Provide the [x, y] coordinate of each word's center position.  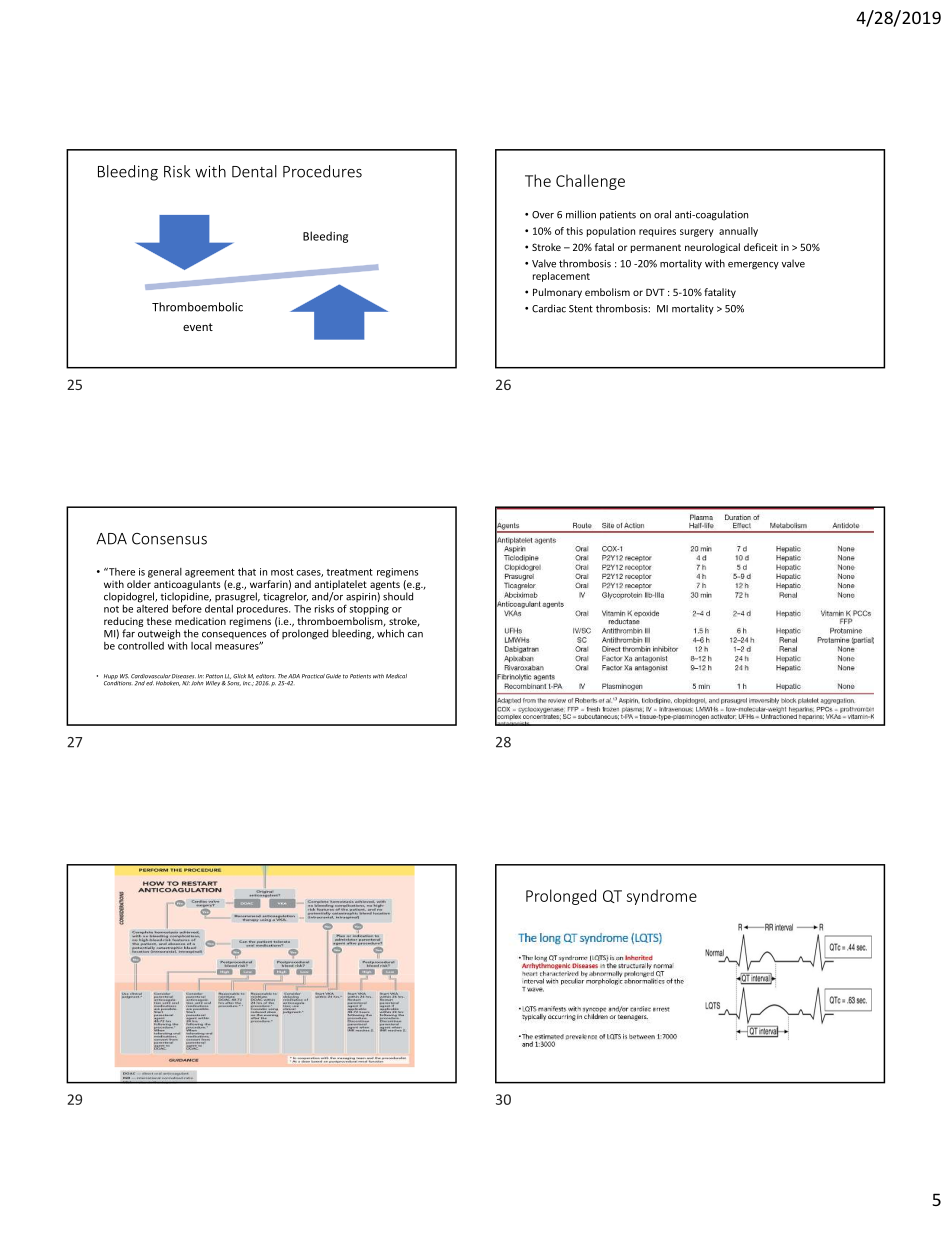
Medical [396, 676]
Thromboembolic [197, 307]
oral [662, 214]
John [196, 682]
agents [385, 585]
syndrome [662, 897]
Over [543, 215]
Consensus [169, 539]
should [398, 596]
